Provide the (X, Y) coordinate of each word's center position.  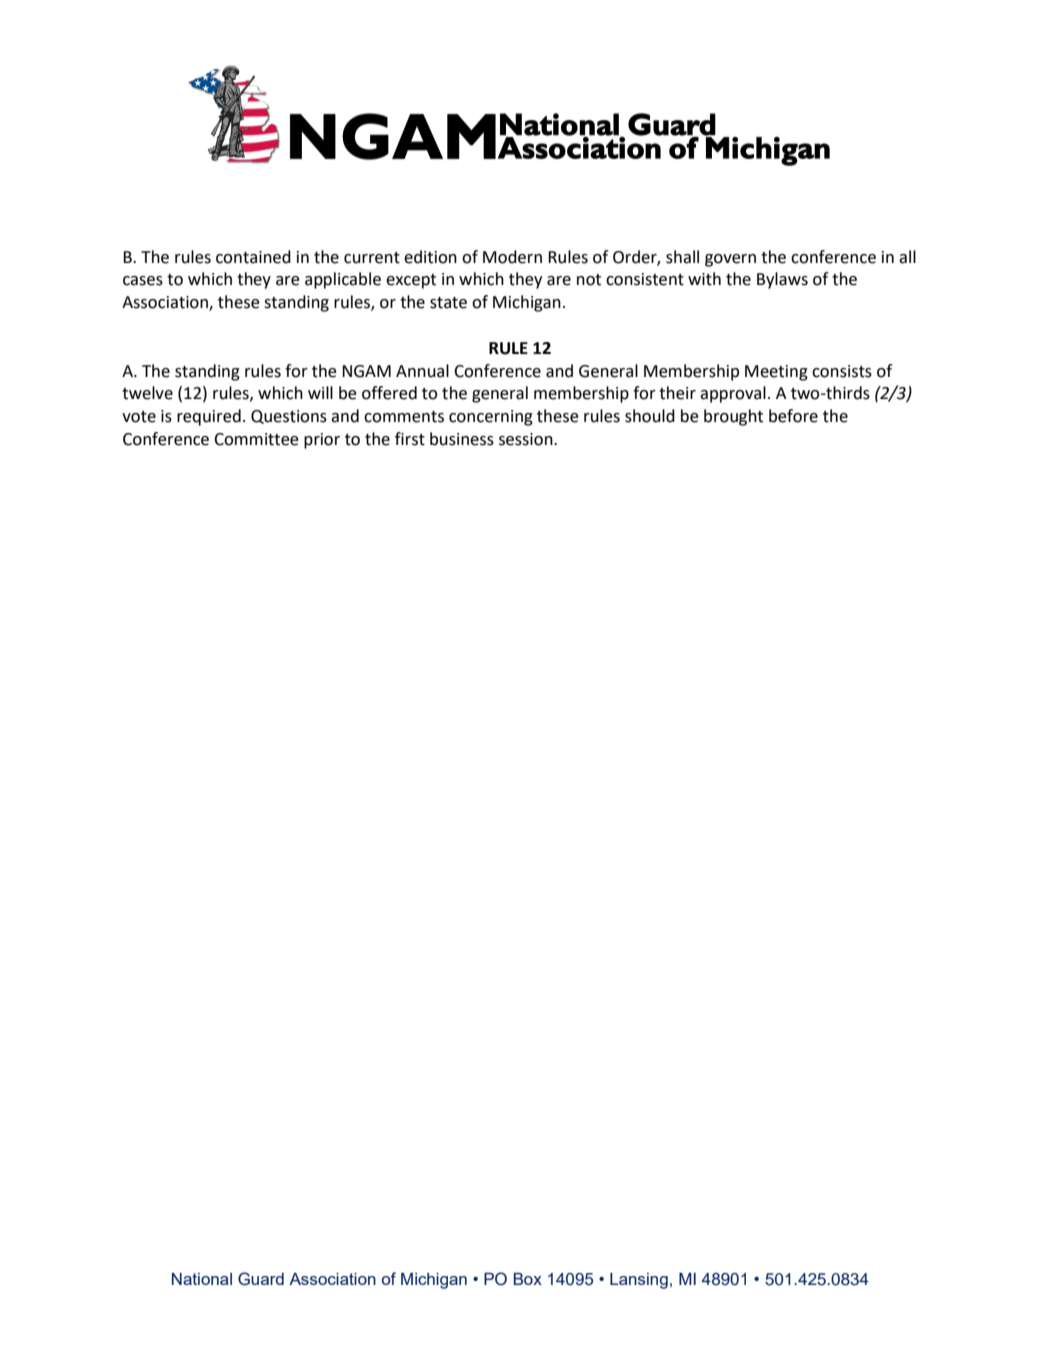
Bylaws (782, 280)
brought (733, 417)
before (793, 416)
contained (253, 257)
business (462, 439)
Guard (261, 1279)
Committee (256, 439)
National (202, 1279)
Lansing (639, 1281)
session (527, 439)
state (448, 303)
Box (528, 1279)
